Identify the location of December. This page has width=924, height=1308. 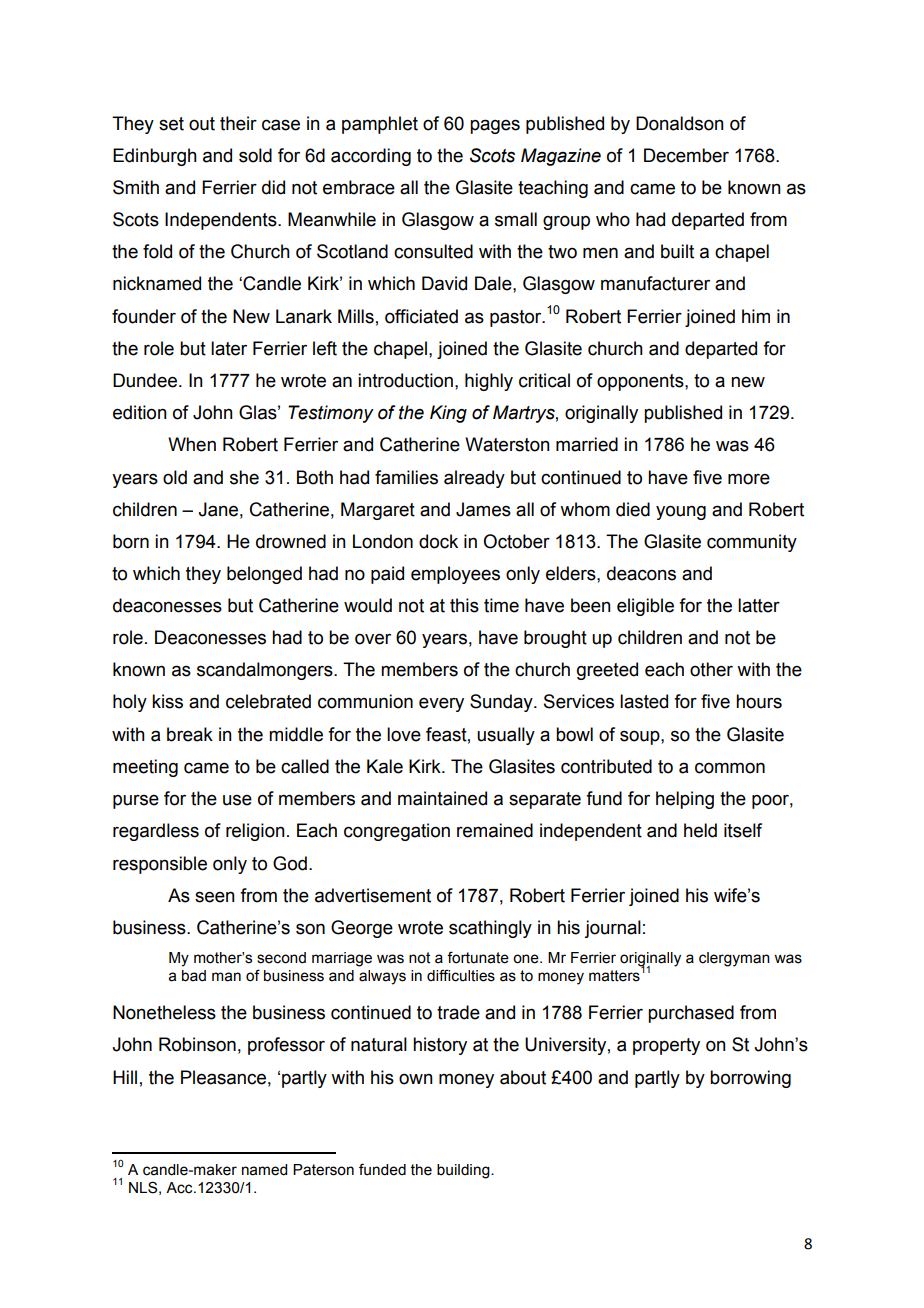
(686, 155).
